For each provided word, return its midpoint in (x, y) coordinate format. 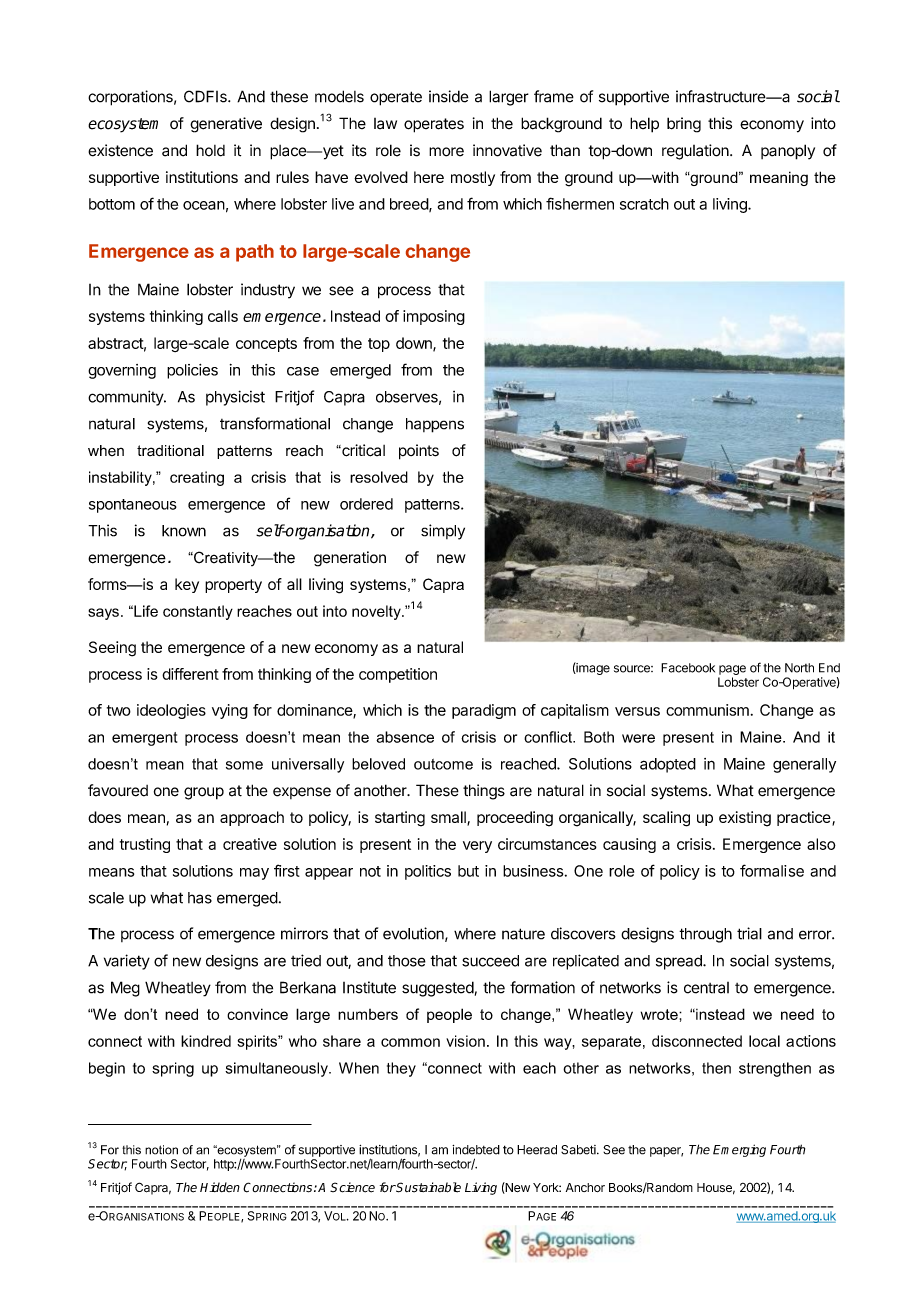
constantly (198, 612)
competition (398, 675)
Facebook (688, 668)
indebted (476, 1150)
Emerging (739, 1150)
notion (161, 1150)
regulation (695, 152)
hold (210, 150)
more (446, 152)
